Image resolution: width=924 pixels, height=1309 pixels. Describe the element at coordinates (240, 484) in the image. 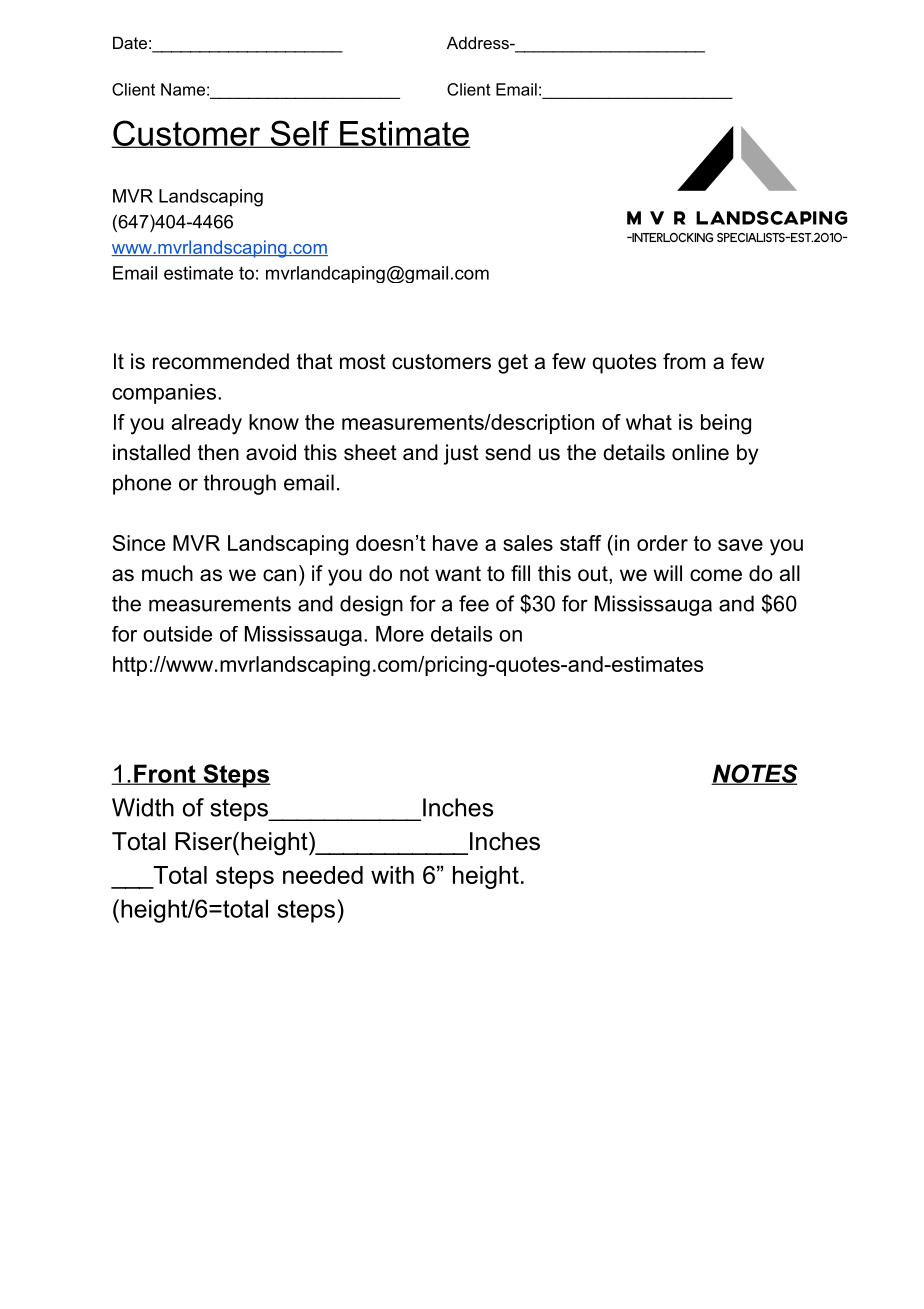

I see `through` at that location.
